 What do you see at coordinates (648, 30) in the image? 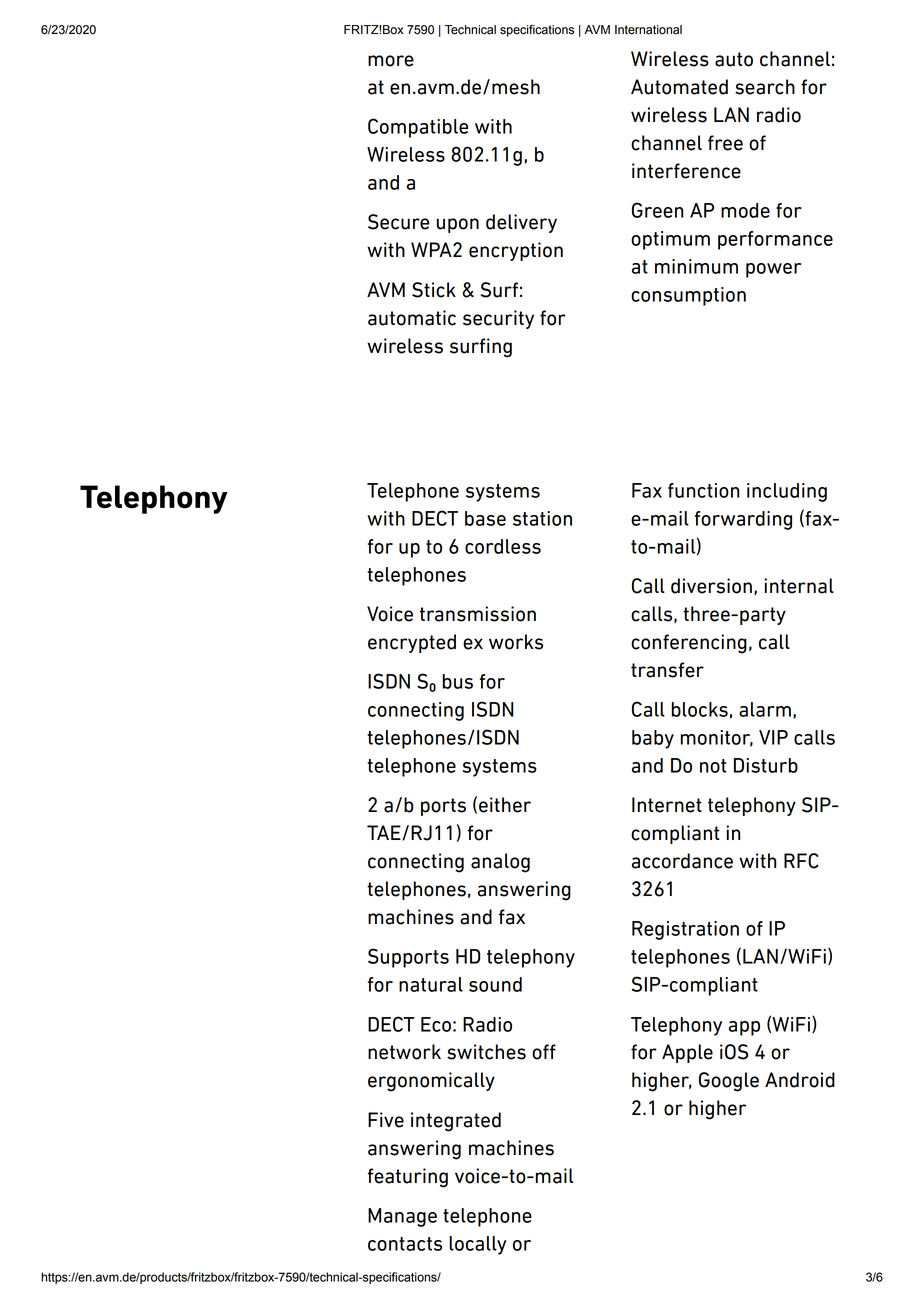
I see `International` at bounding box center [648, 30].
